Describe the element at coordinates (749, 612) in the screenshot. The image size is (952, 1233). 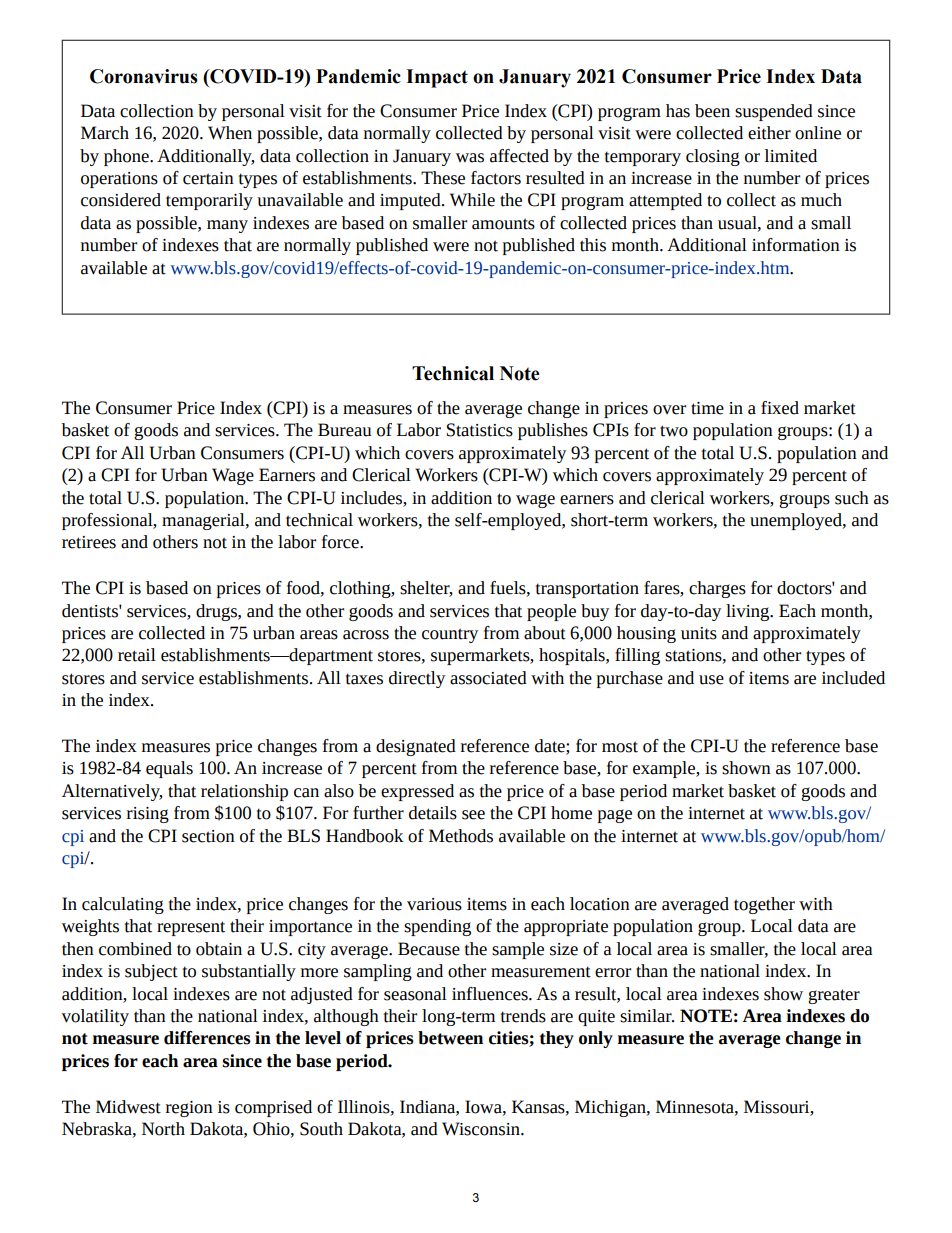
I see `living` at that location.
